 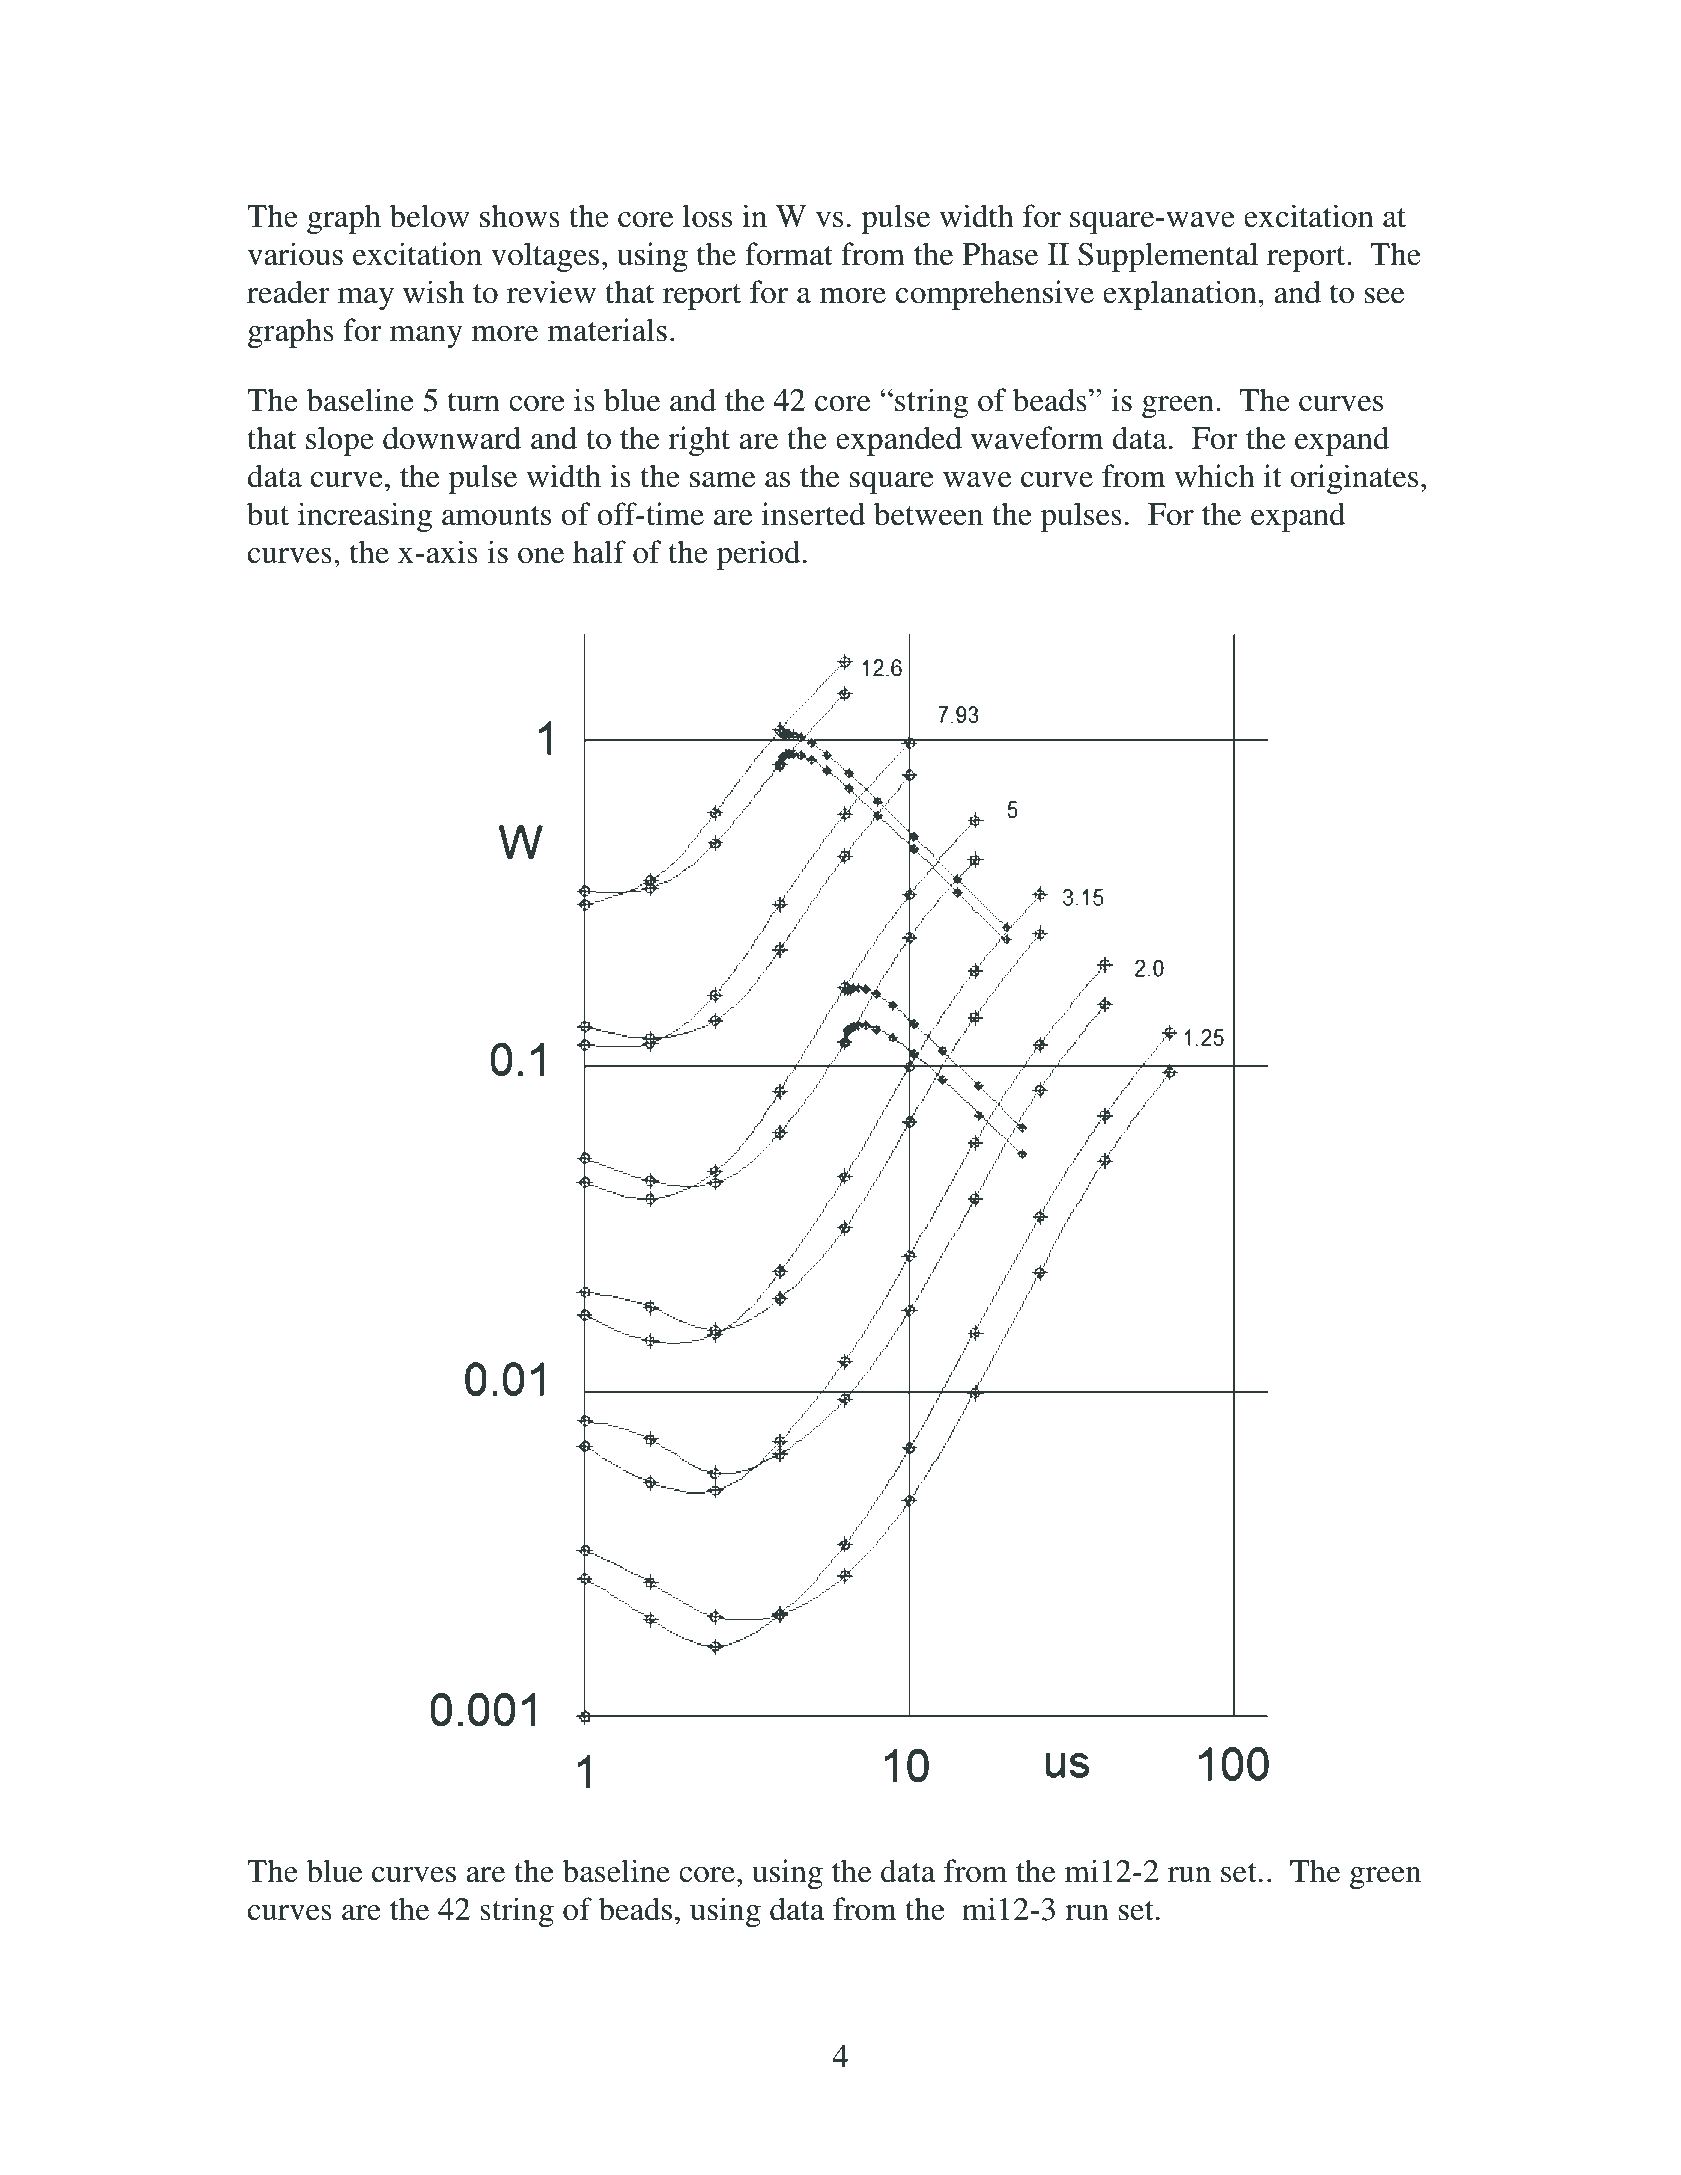 What do you see at coordinates (474, 402) in the page?
I see `turn` at bounding box center [474, 402].
